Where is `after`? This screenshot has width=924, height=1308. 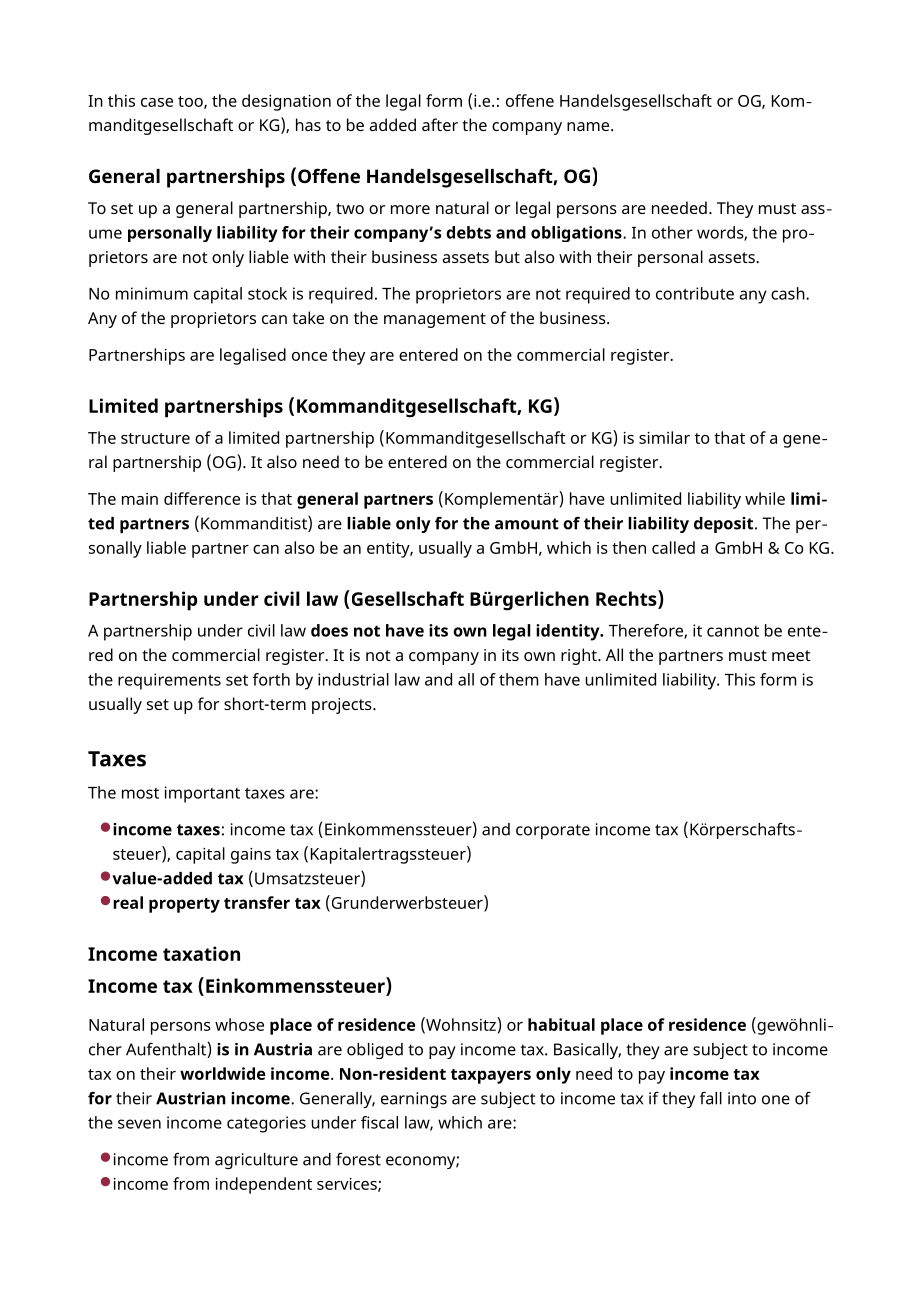
after is located at coordinates (440, 124).
